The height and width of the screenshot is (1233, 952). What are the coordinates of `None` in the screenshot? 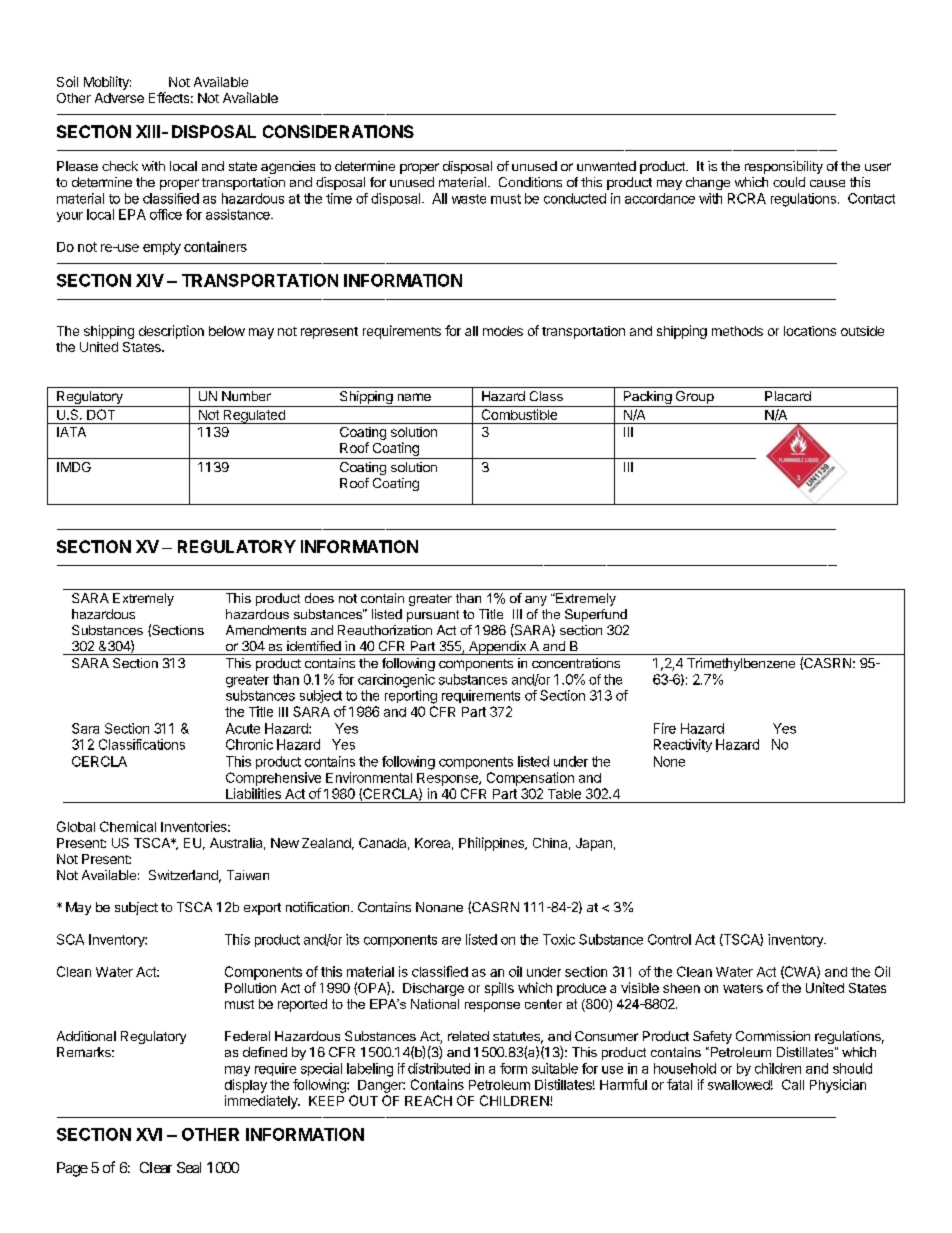 It's located at (669, 761).
